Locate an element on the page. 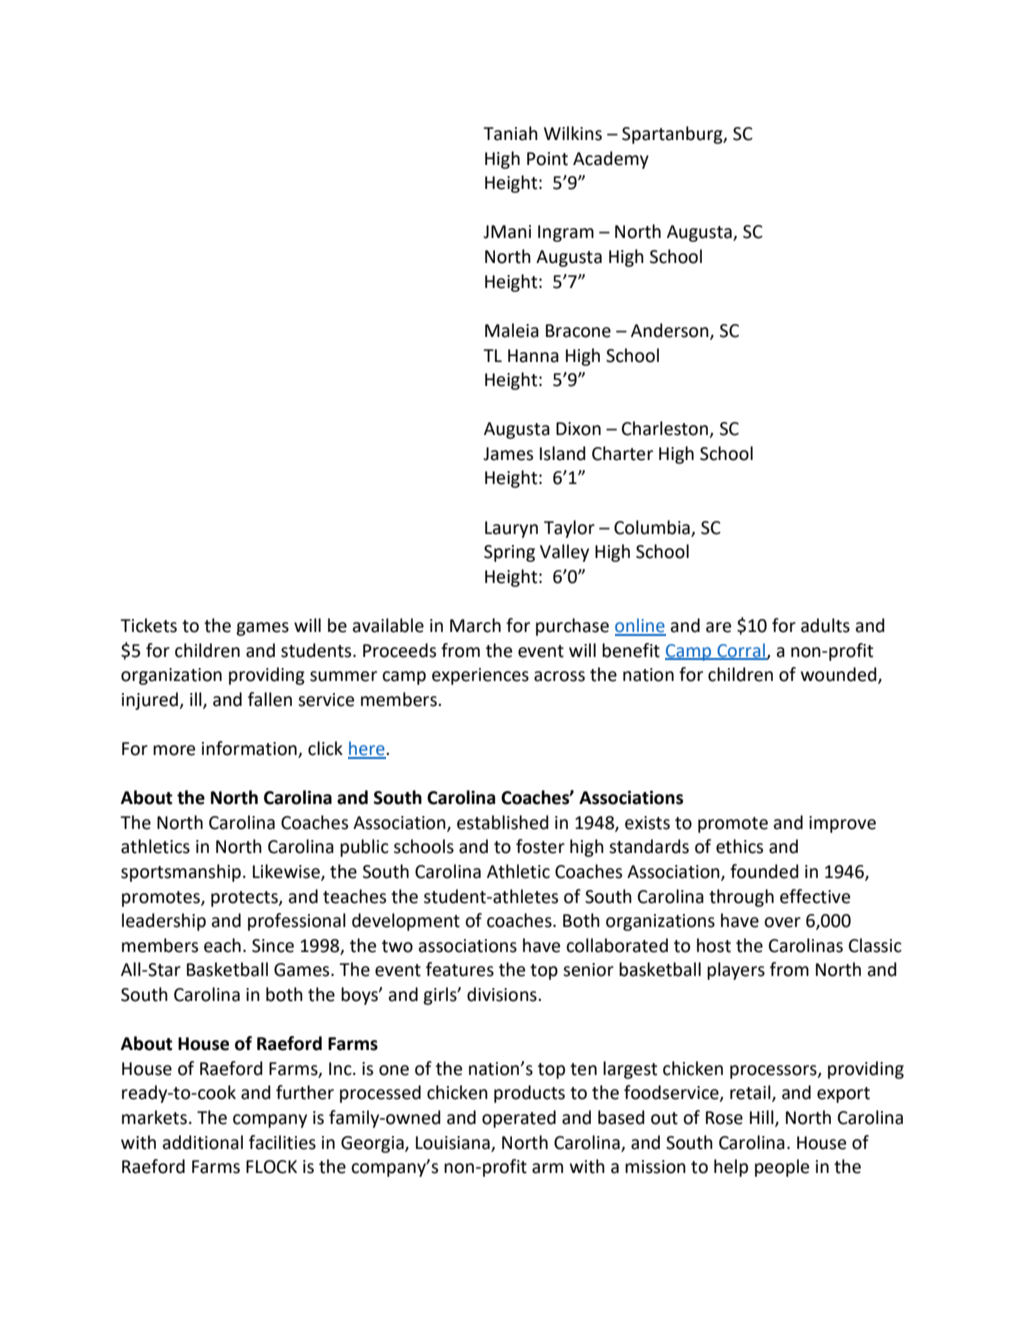  Academy is located at coordinates (611, 160).
